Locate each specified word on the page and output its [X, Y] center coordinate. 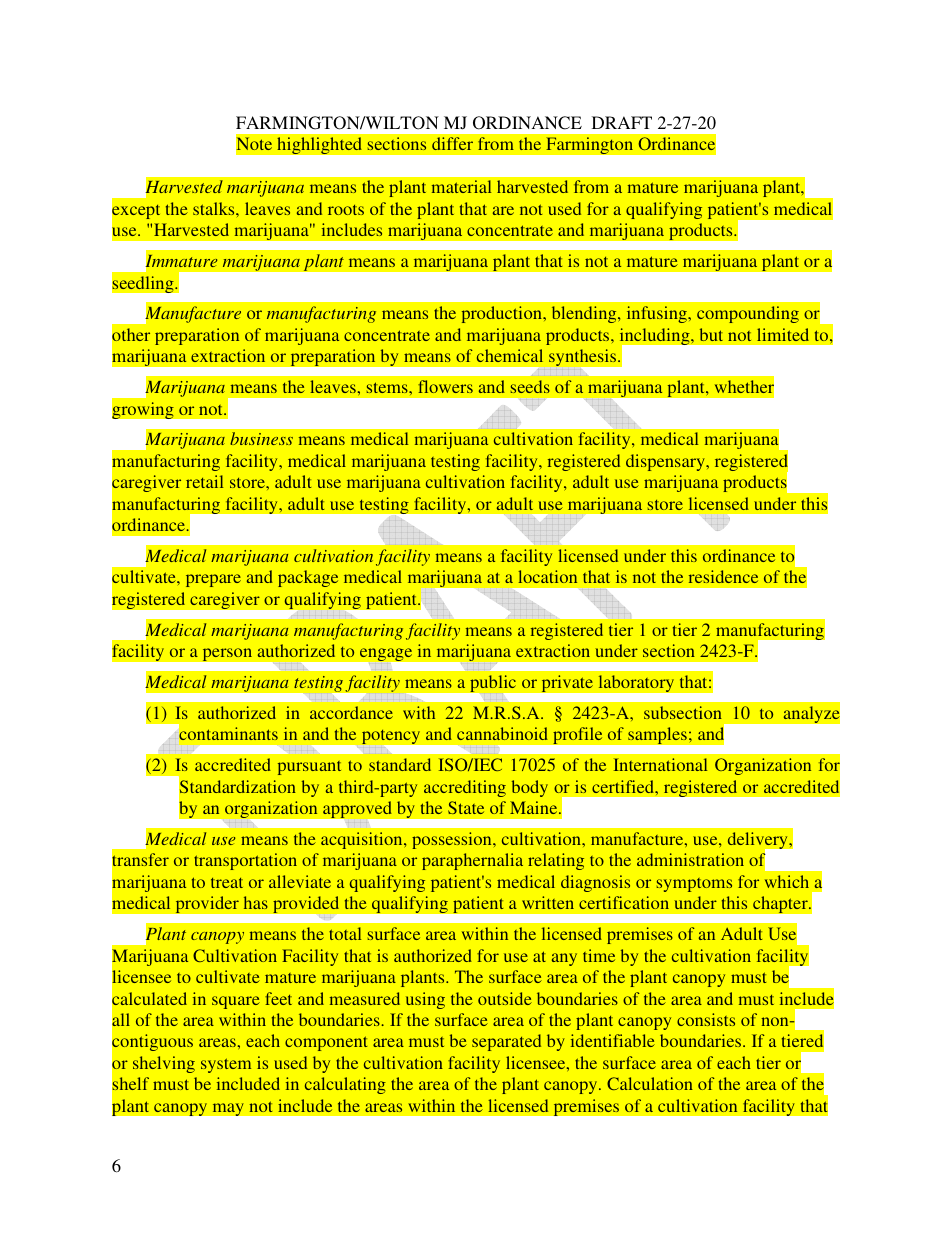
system [226, 1065]
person [227, 655]
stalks [215, 208]
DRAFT [622, 122]
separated [506, 1042]
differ [452, 143]
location [547, 576]
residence [723, 576]
